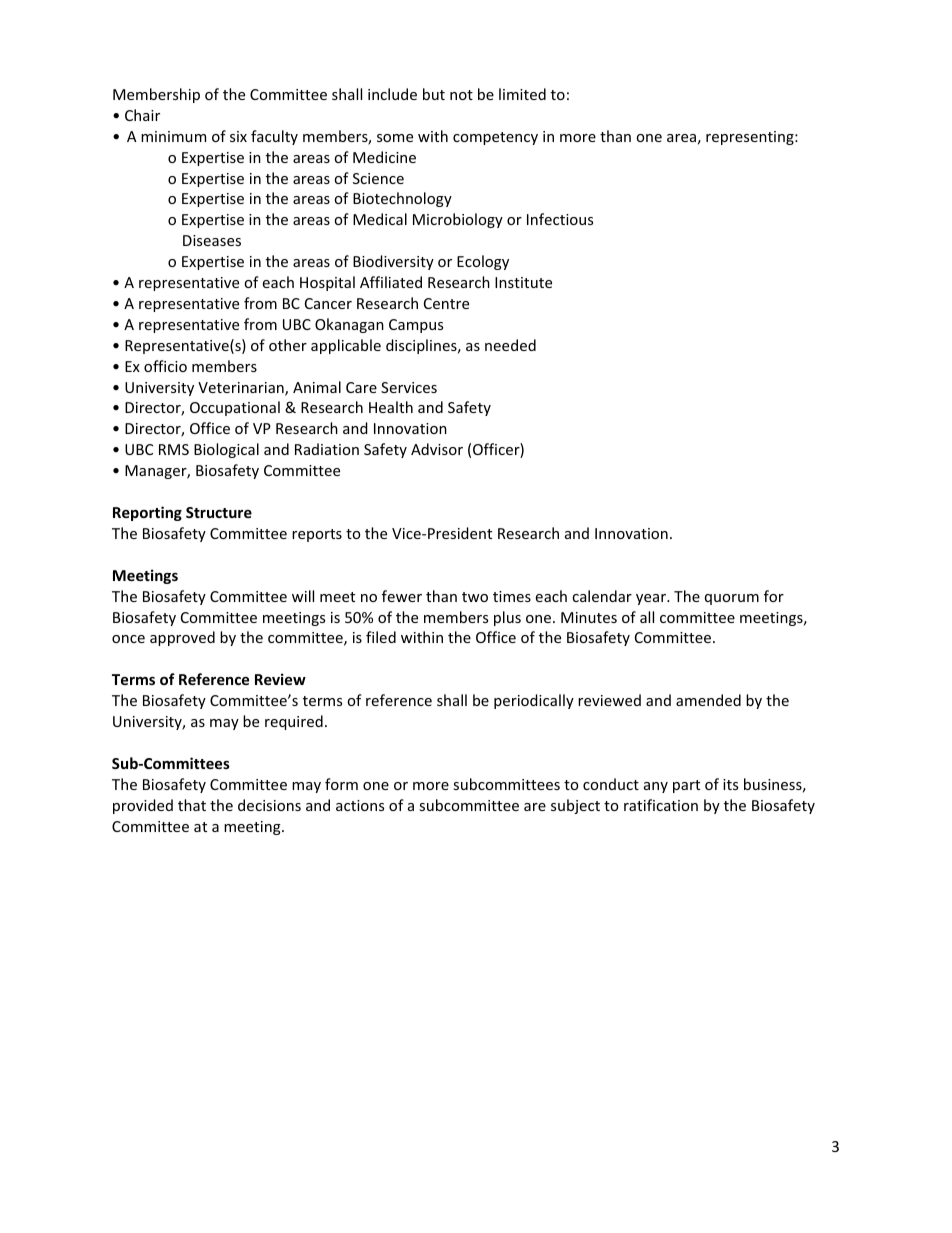 The width and height of the screenshot is (952, 1233). Describe the element at coordinates (192, 805) in the screenshot. I see `that` at that location.
